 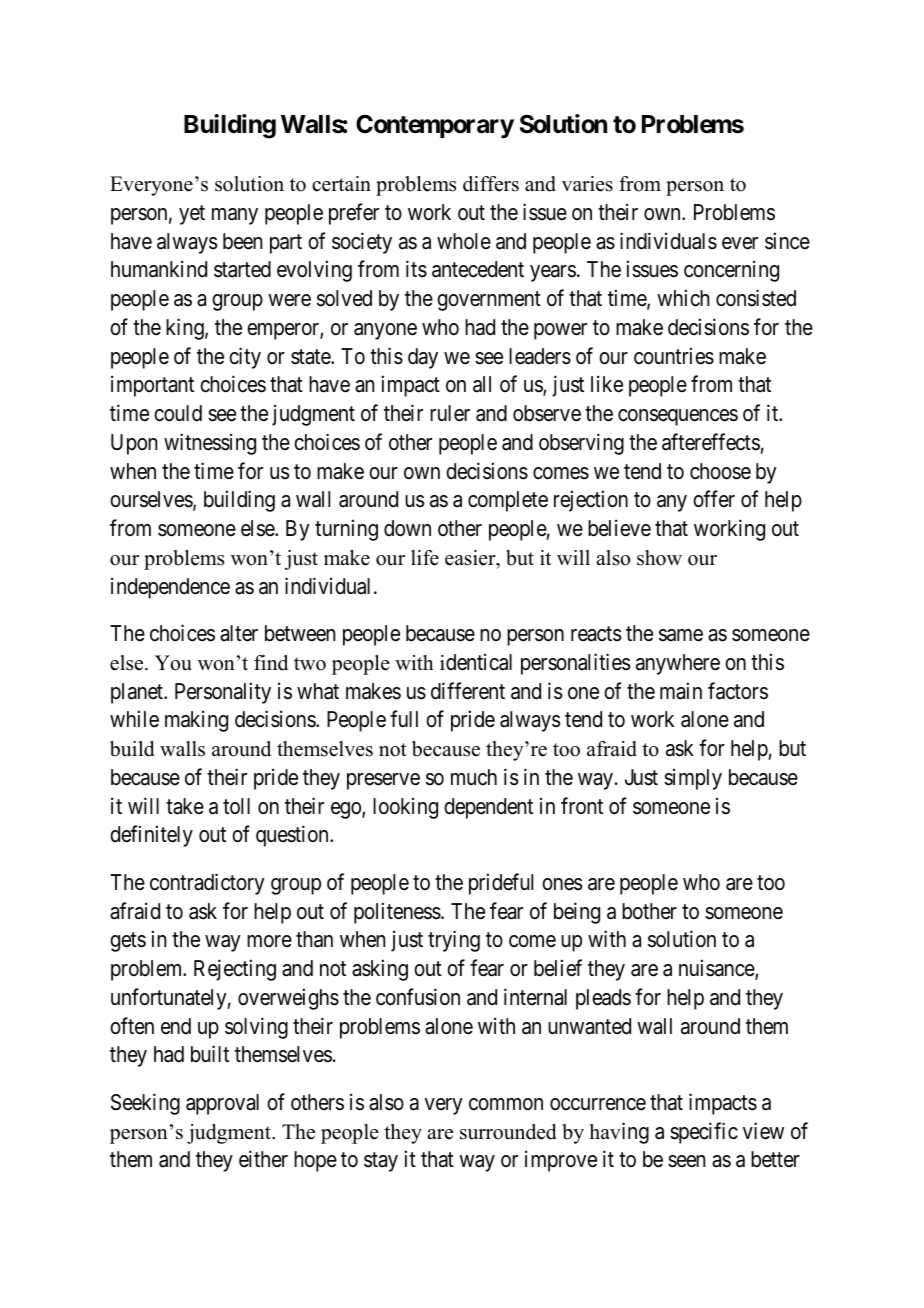 What do you see at coordinates (192, 215) in the image?
I see `yet` at bounding box center [192, 215].
